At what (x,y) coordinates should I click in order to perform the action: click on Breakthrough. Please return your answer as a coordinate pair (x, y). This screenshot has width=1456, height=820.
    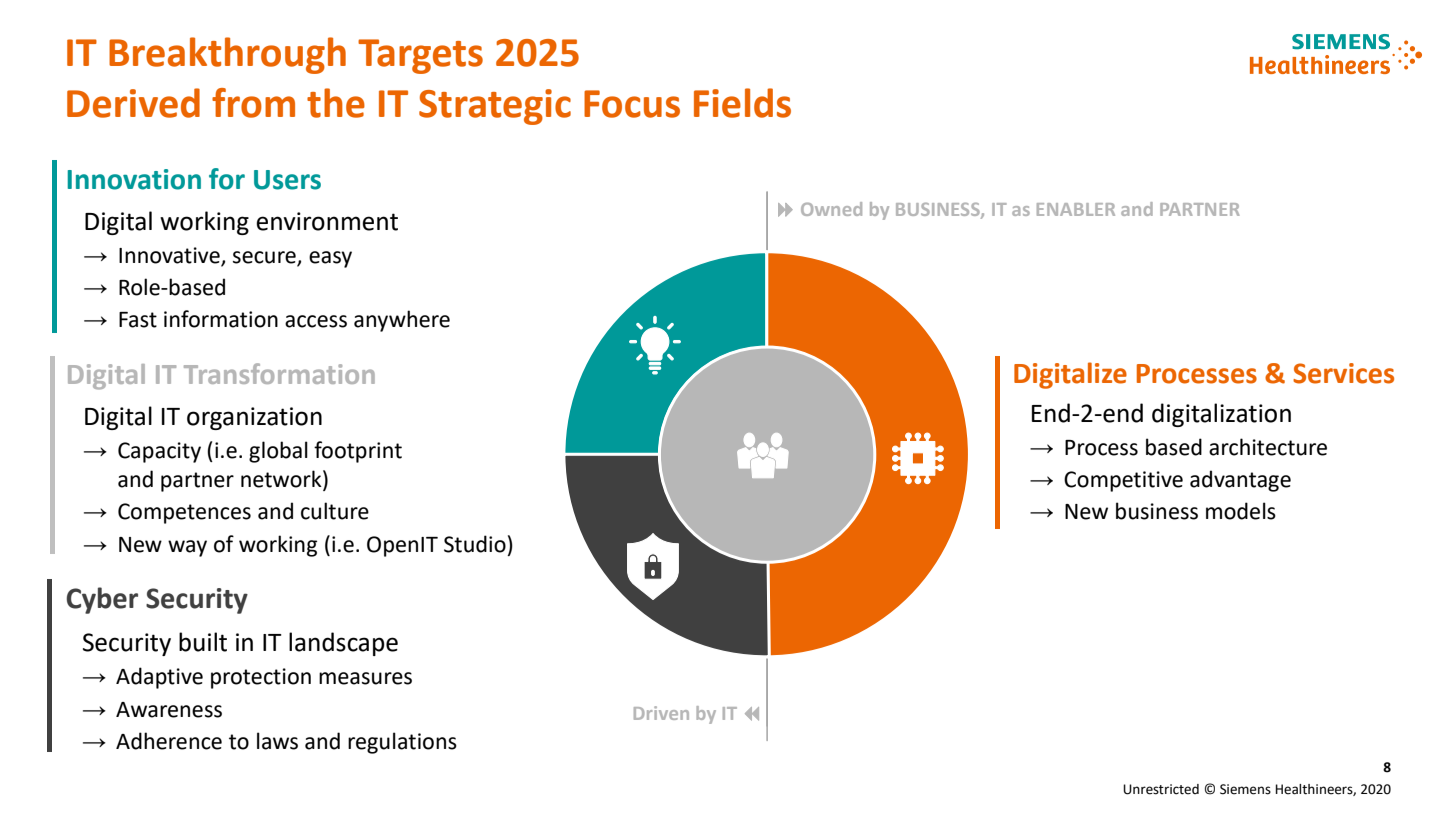
    Looking at the image, I should click on (227, 55).
